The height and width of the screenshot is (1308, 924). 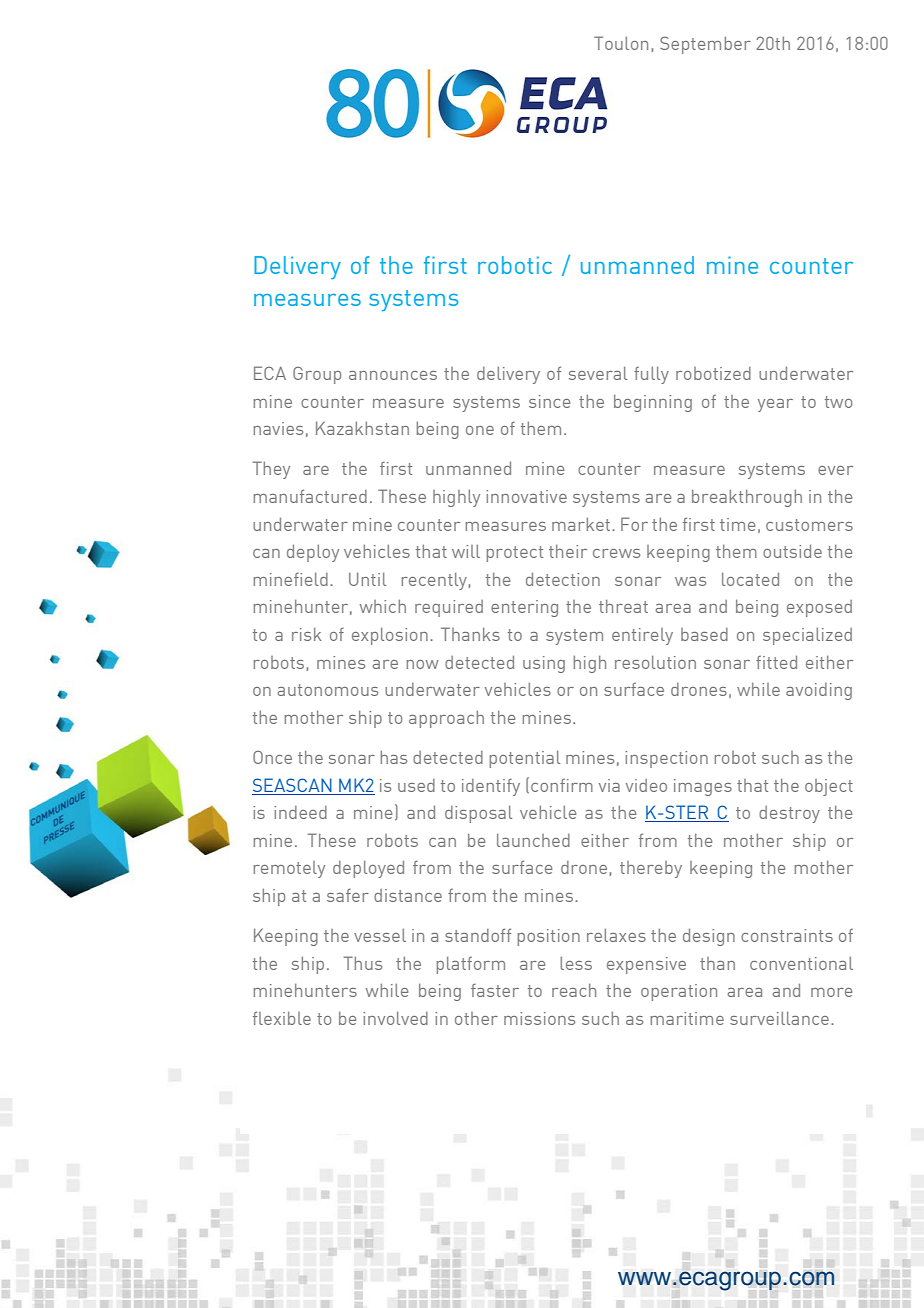 I want to click on September, so click(x=705, y=45).
